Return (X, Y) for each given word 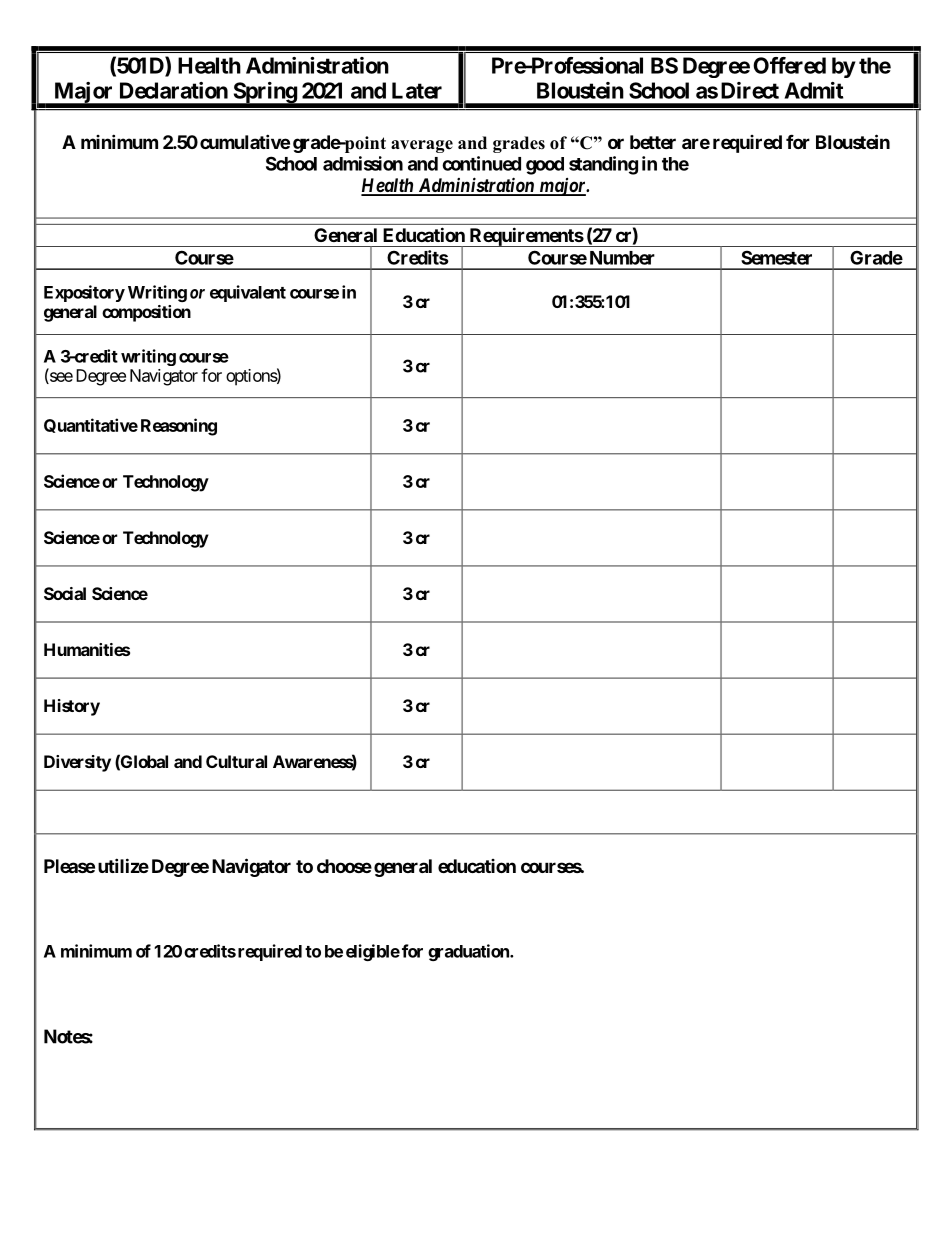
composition (146, 313)
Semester (776, 257)
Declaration (174, 90)
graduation (469, 952)
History (72, 707)
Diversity (77, 763)
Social (65, 593)
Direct (750, 90)
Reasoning (179, 427)
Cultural (236, 761)
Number (622, 258)
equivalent (248, 293)
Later (417, 90)
